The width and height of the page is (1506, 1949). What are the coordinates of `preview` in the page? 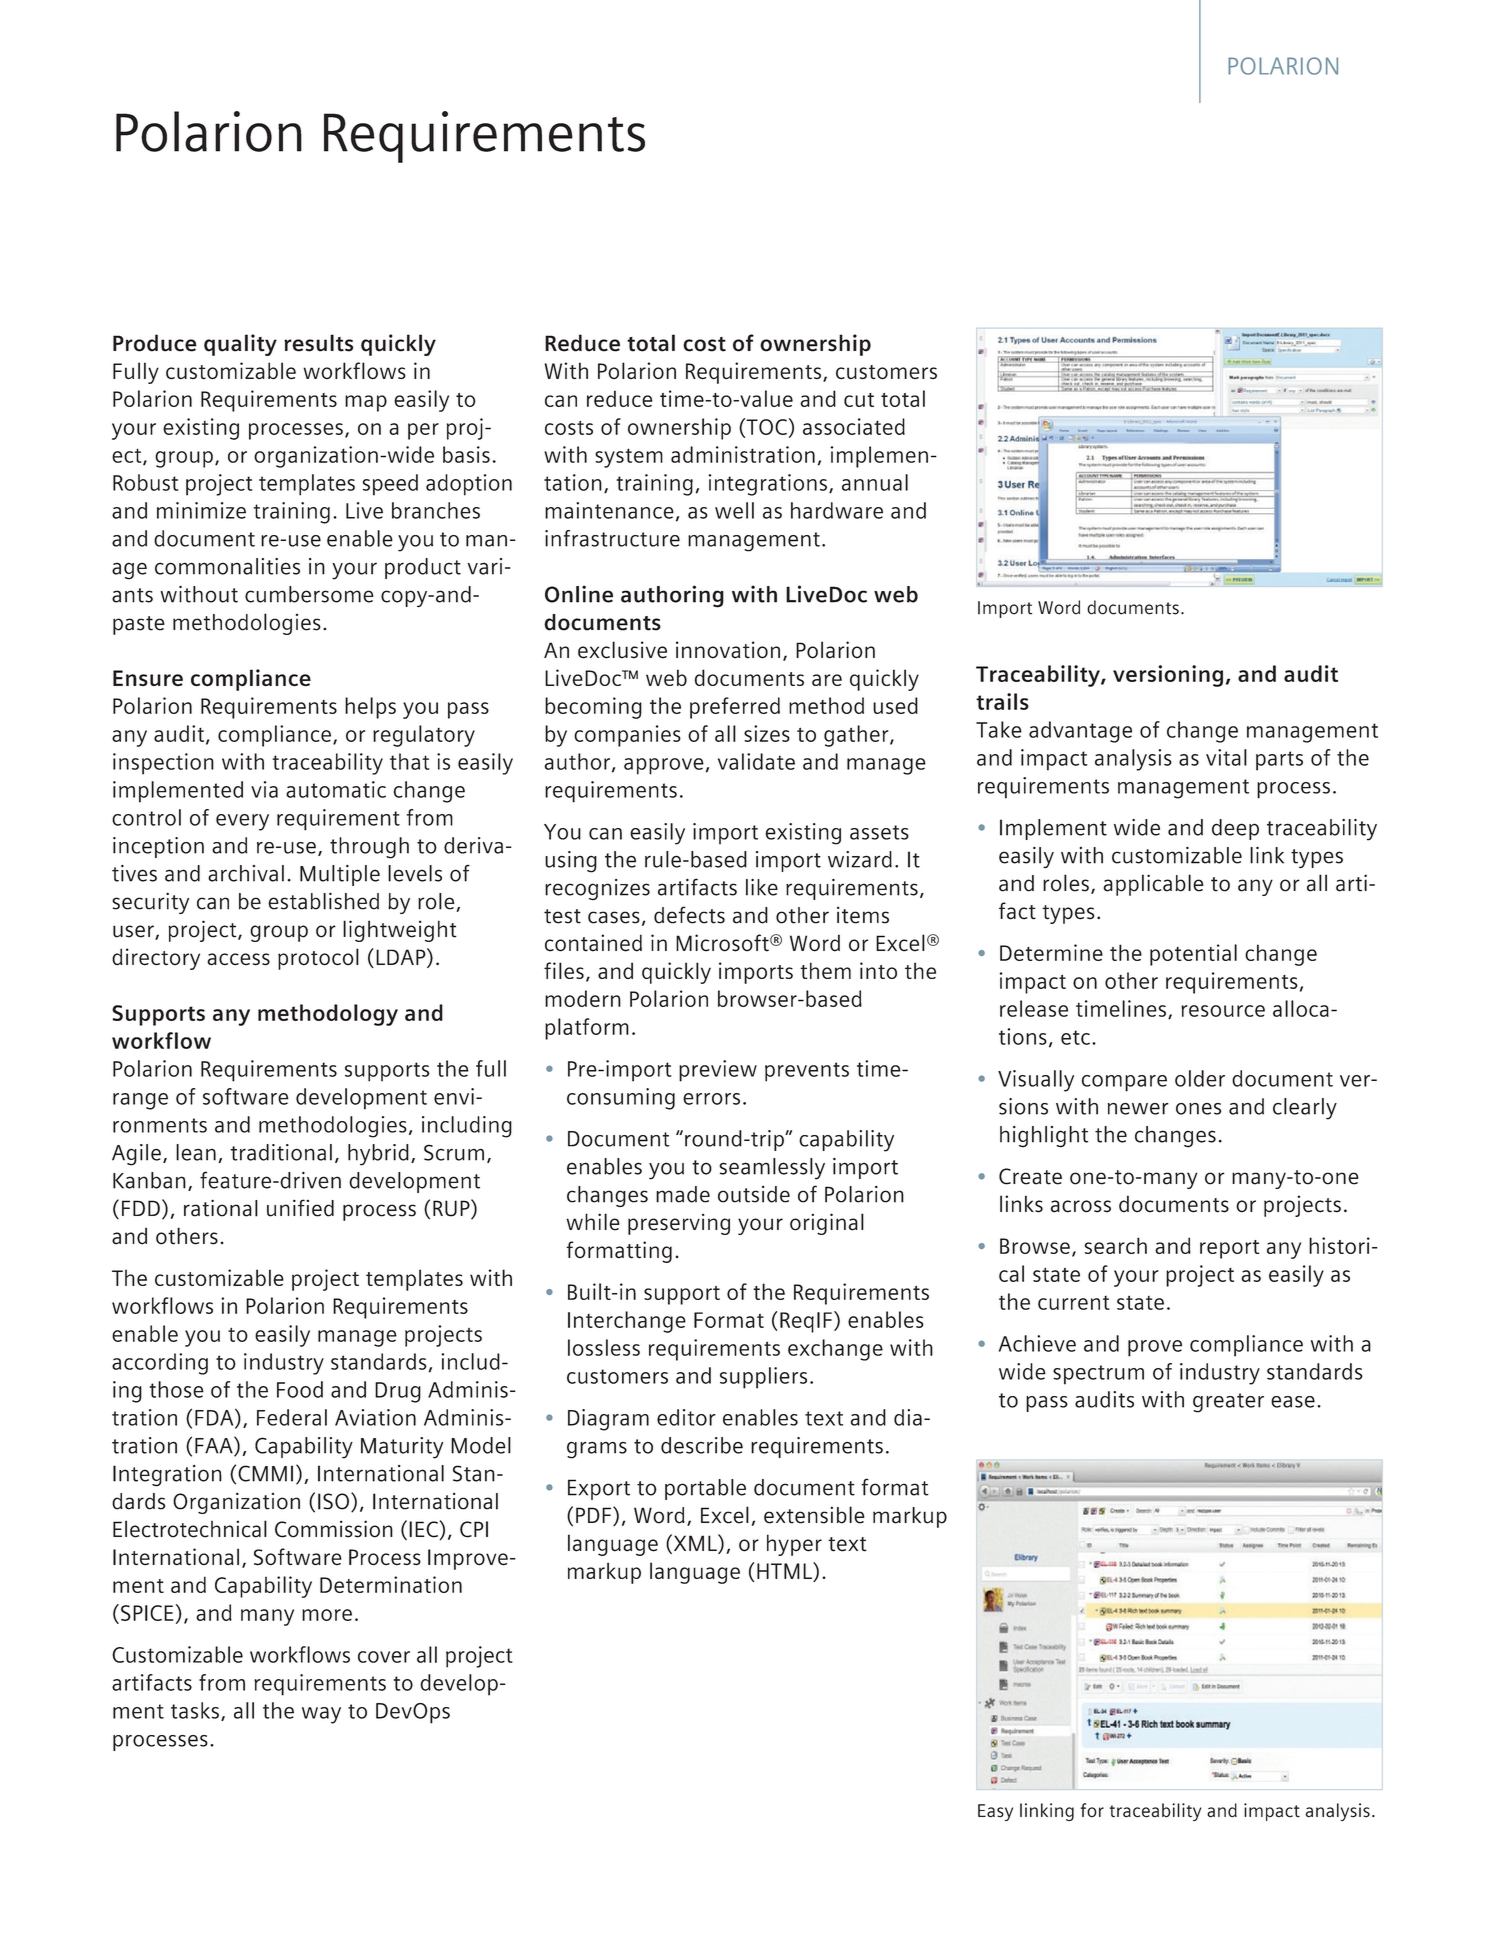 It's located at (718, 1071).
